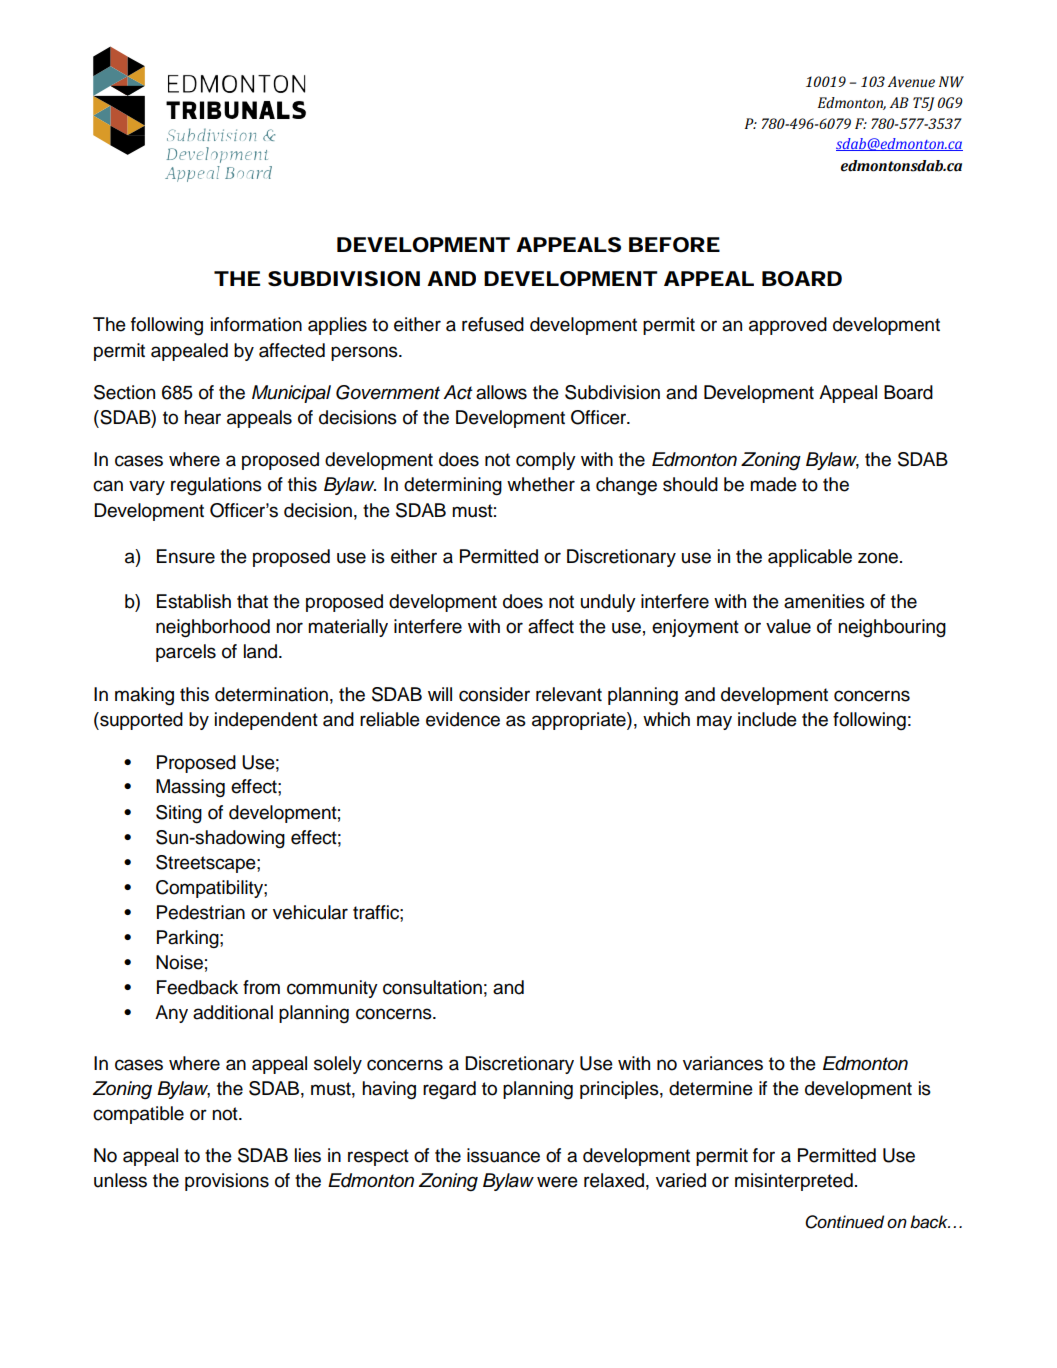 Image resolution: width=1057 pixels, height=1368 pixels. What do you see at coordinates (794, 1182) in the page?
I see `misinterpreted` at bounding box center [794, 1182].
